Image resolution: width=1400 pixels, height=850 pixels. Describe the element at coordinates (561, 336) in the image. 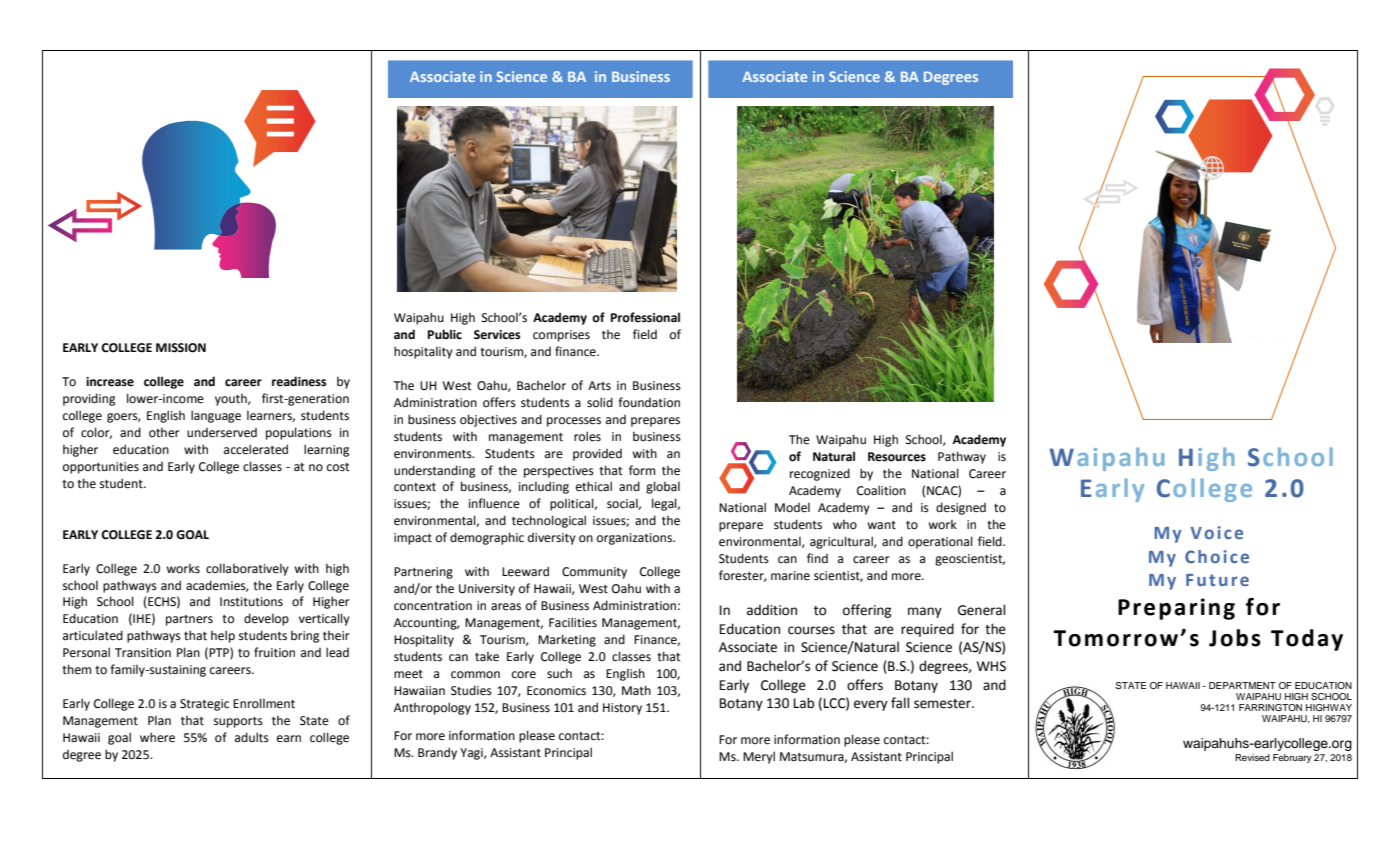

I see `comprises` at that location.
